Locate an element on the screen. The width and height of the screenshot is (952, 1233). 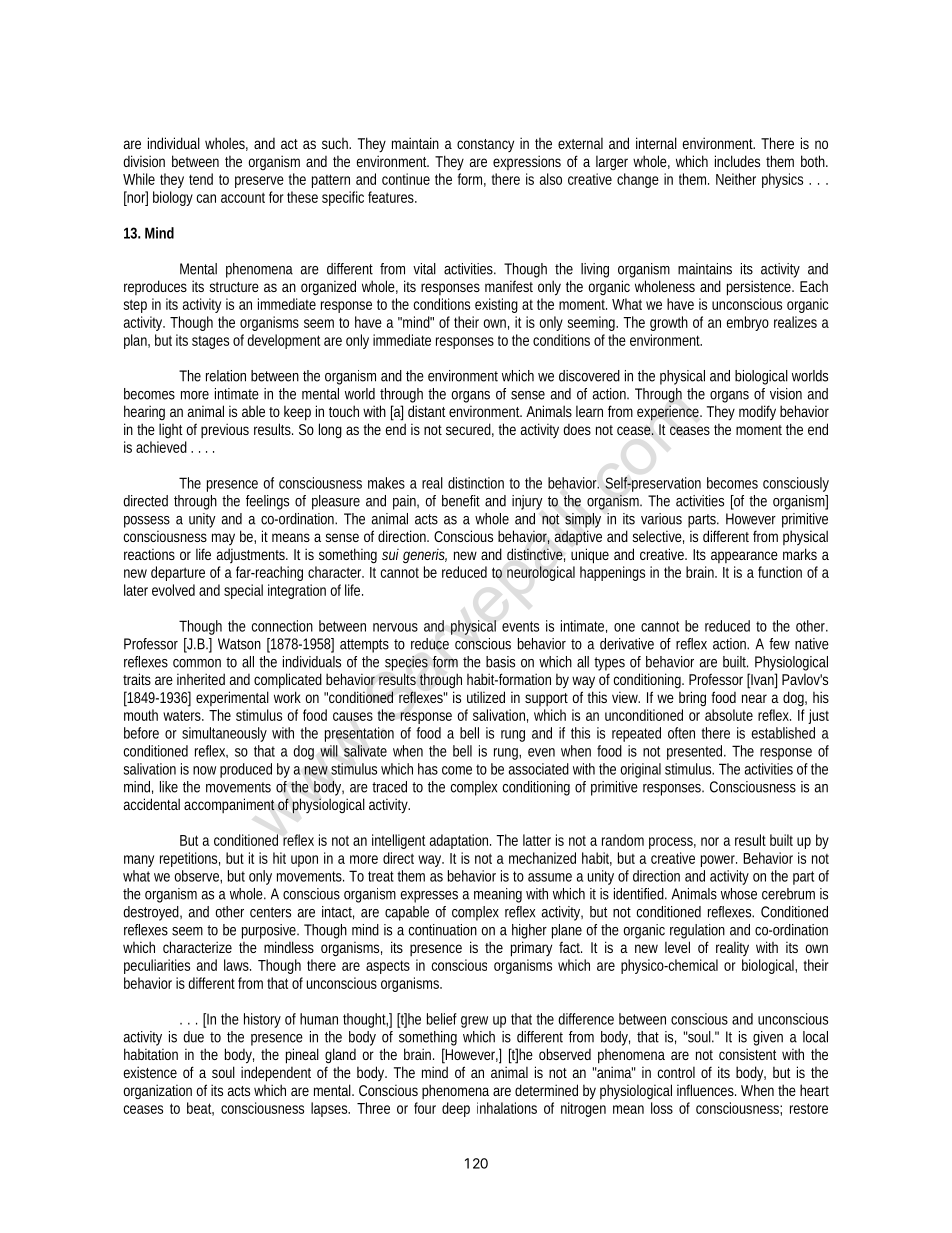
Neither is located at coordinates (736, 179).
